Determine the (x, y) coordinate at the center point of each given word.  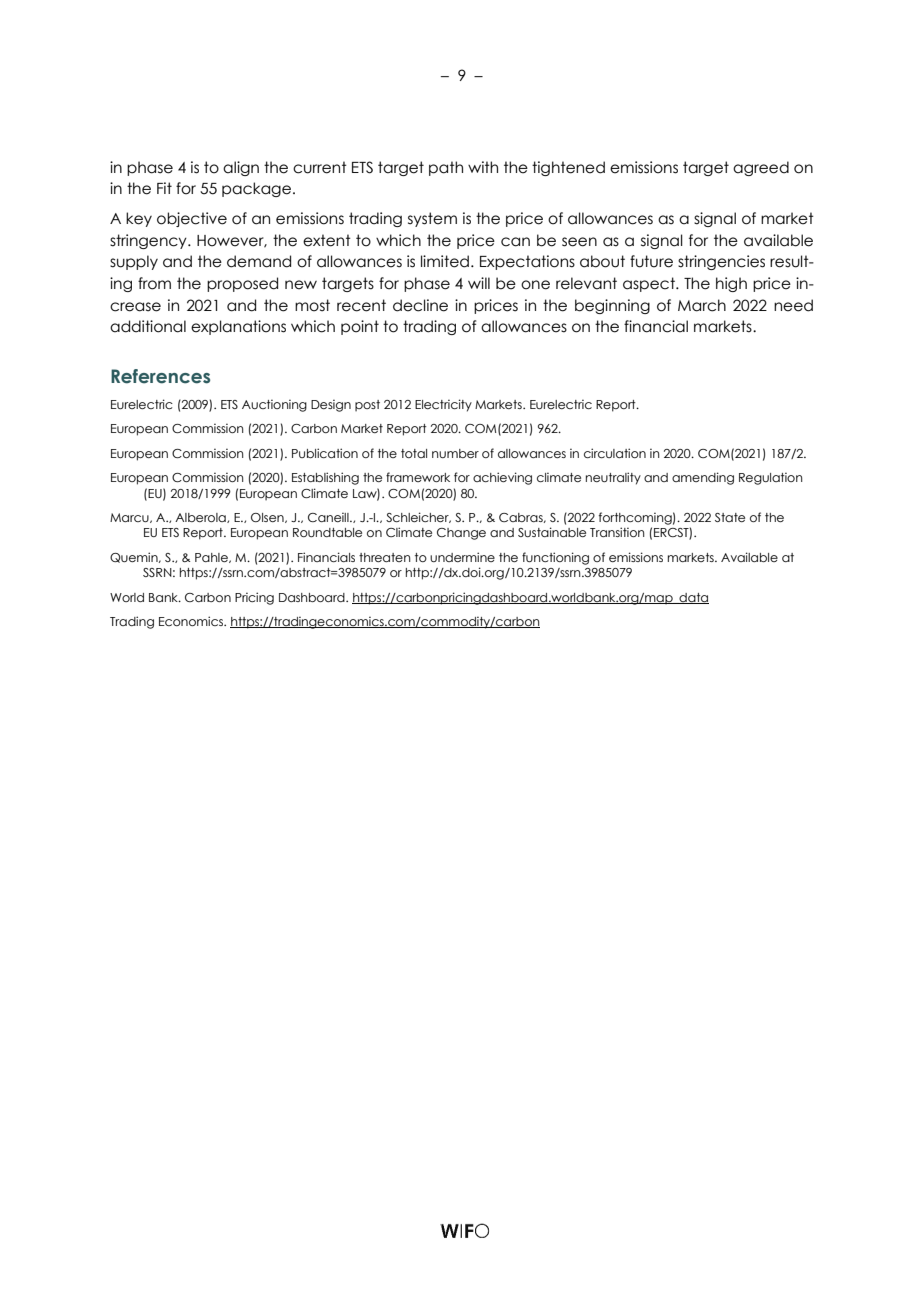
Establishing (325, 478)
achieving (502, 478)
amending (703, 478)
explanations (238, 327)
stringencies (721, 262)
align (241, 168)
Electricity (443, 405)
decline (420, 305)
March (702, 305)
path (446, 168)
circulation (615, 453)
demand (259, 261)
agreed (761, 168)
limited (445, 261)
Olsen (268, 518)
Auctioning (274, 405)
